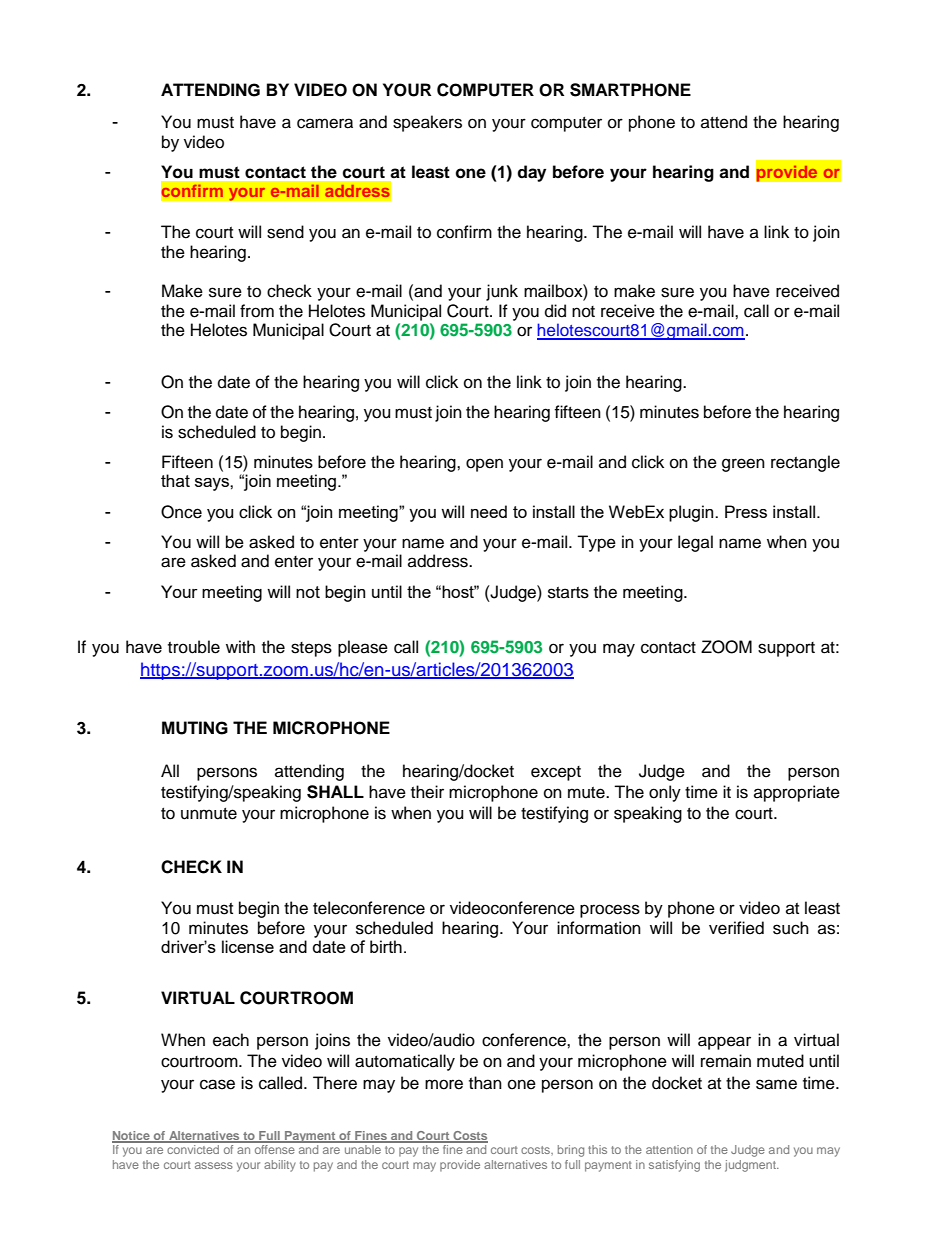 Image resolution: width=952 pixels, height=1233 pixels. I want to click on speakers, so click(427, 123).
